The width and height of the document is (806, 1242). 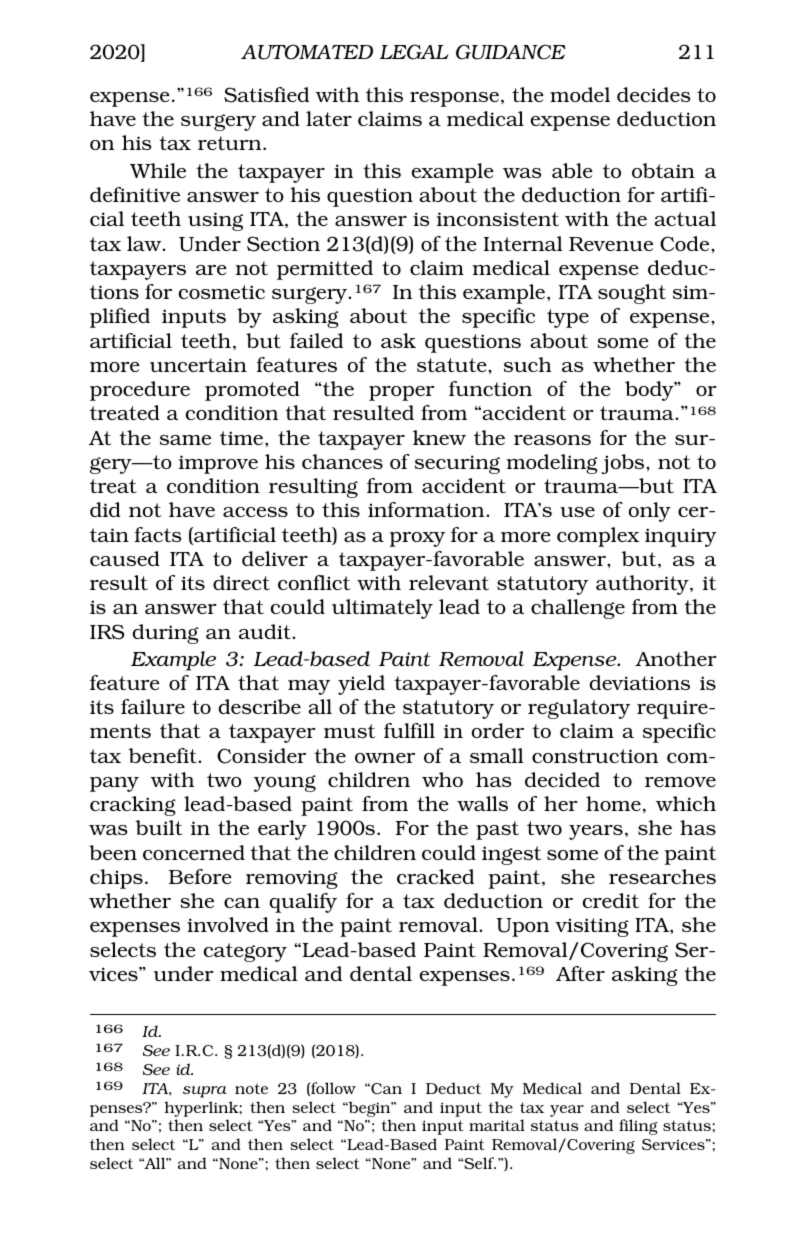 I want to click on marital, so click(x=497, y=1125).
